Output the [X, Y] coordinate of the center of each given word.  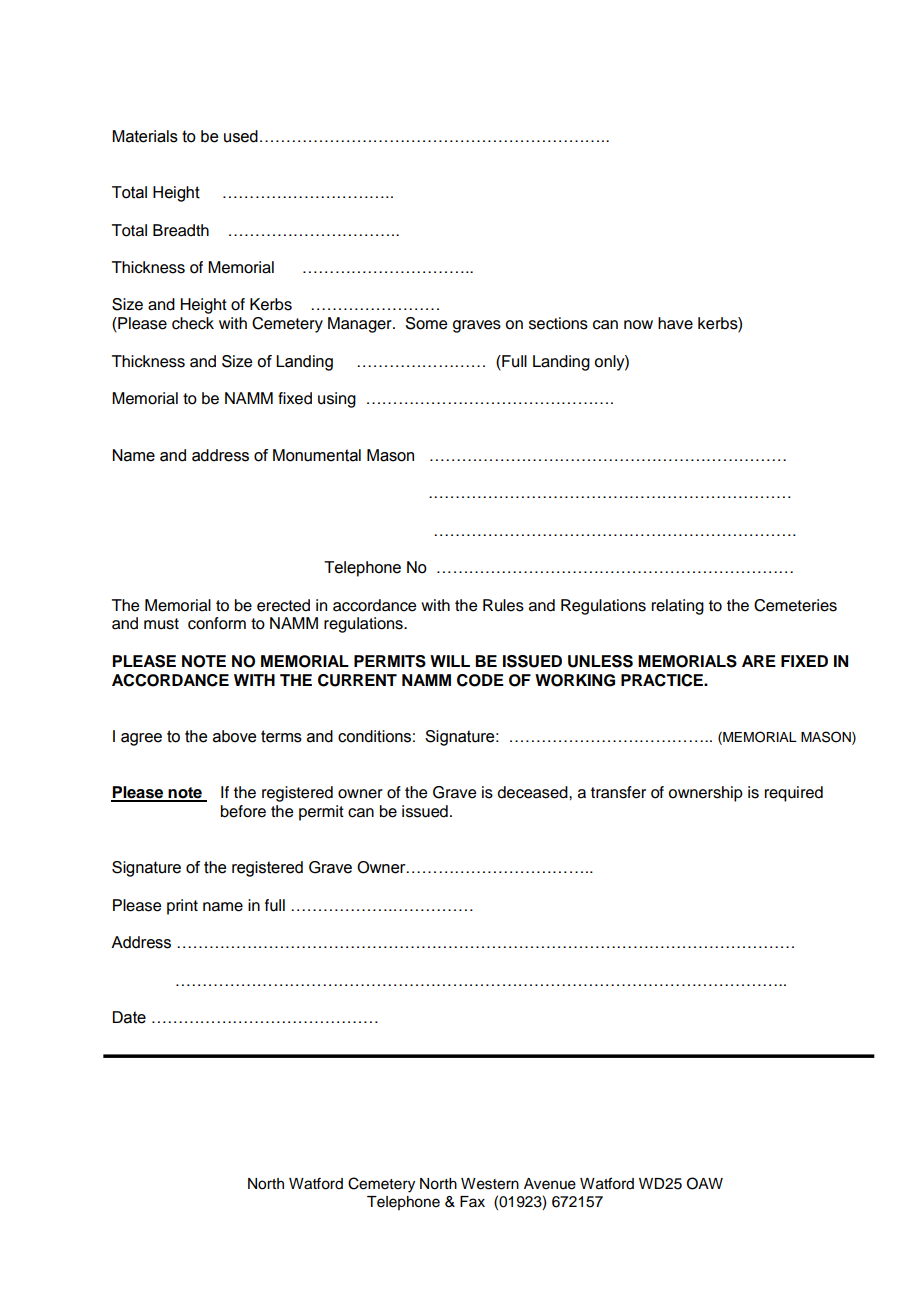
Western [490, 1184]
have [675, 323]
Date [129, 1017]
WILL [450, 661]
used [241, 136]
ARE [759, 661]
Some [426, 323]
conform [217, 623]
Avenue [550, 1184]
